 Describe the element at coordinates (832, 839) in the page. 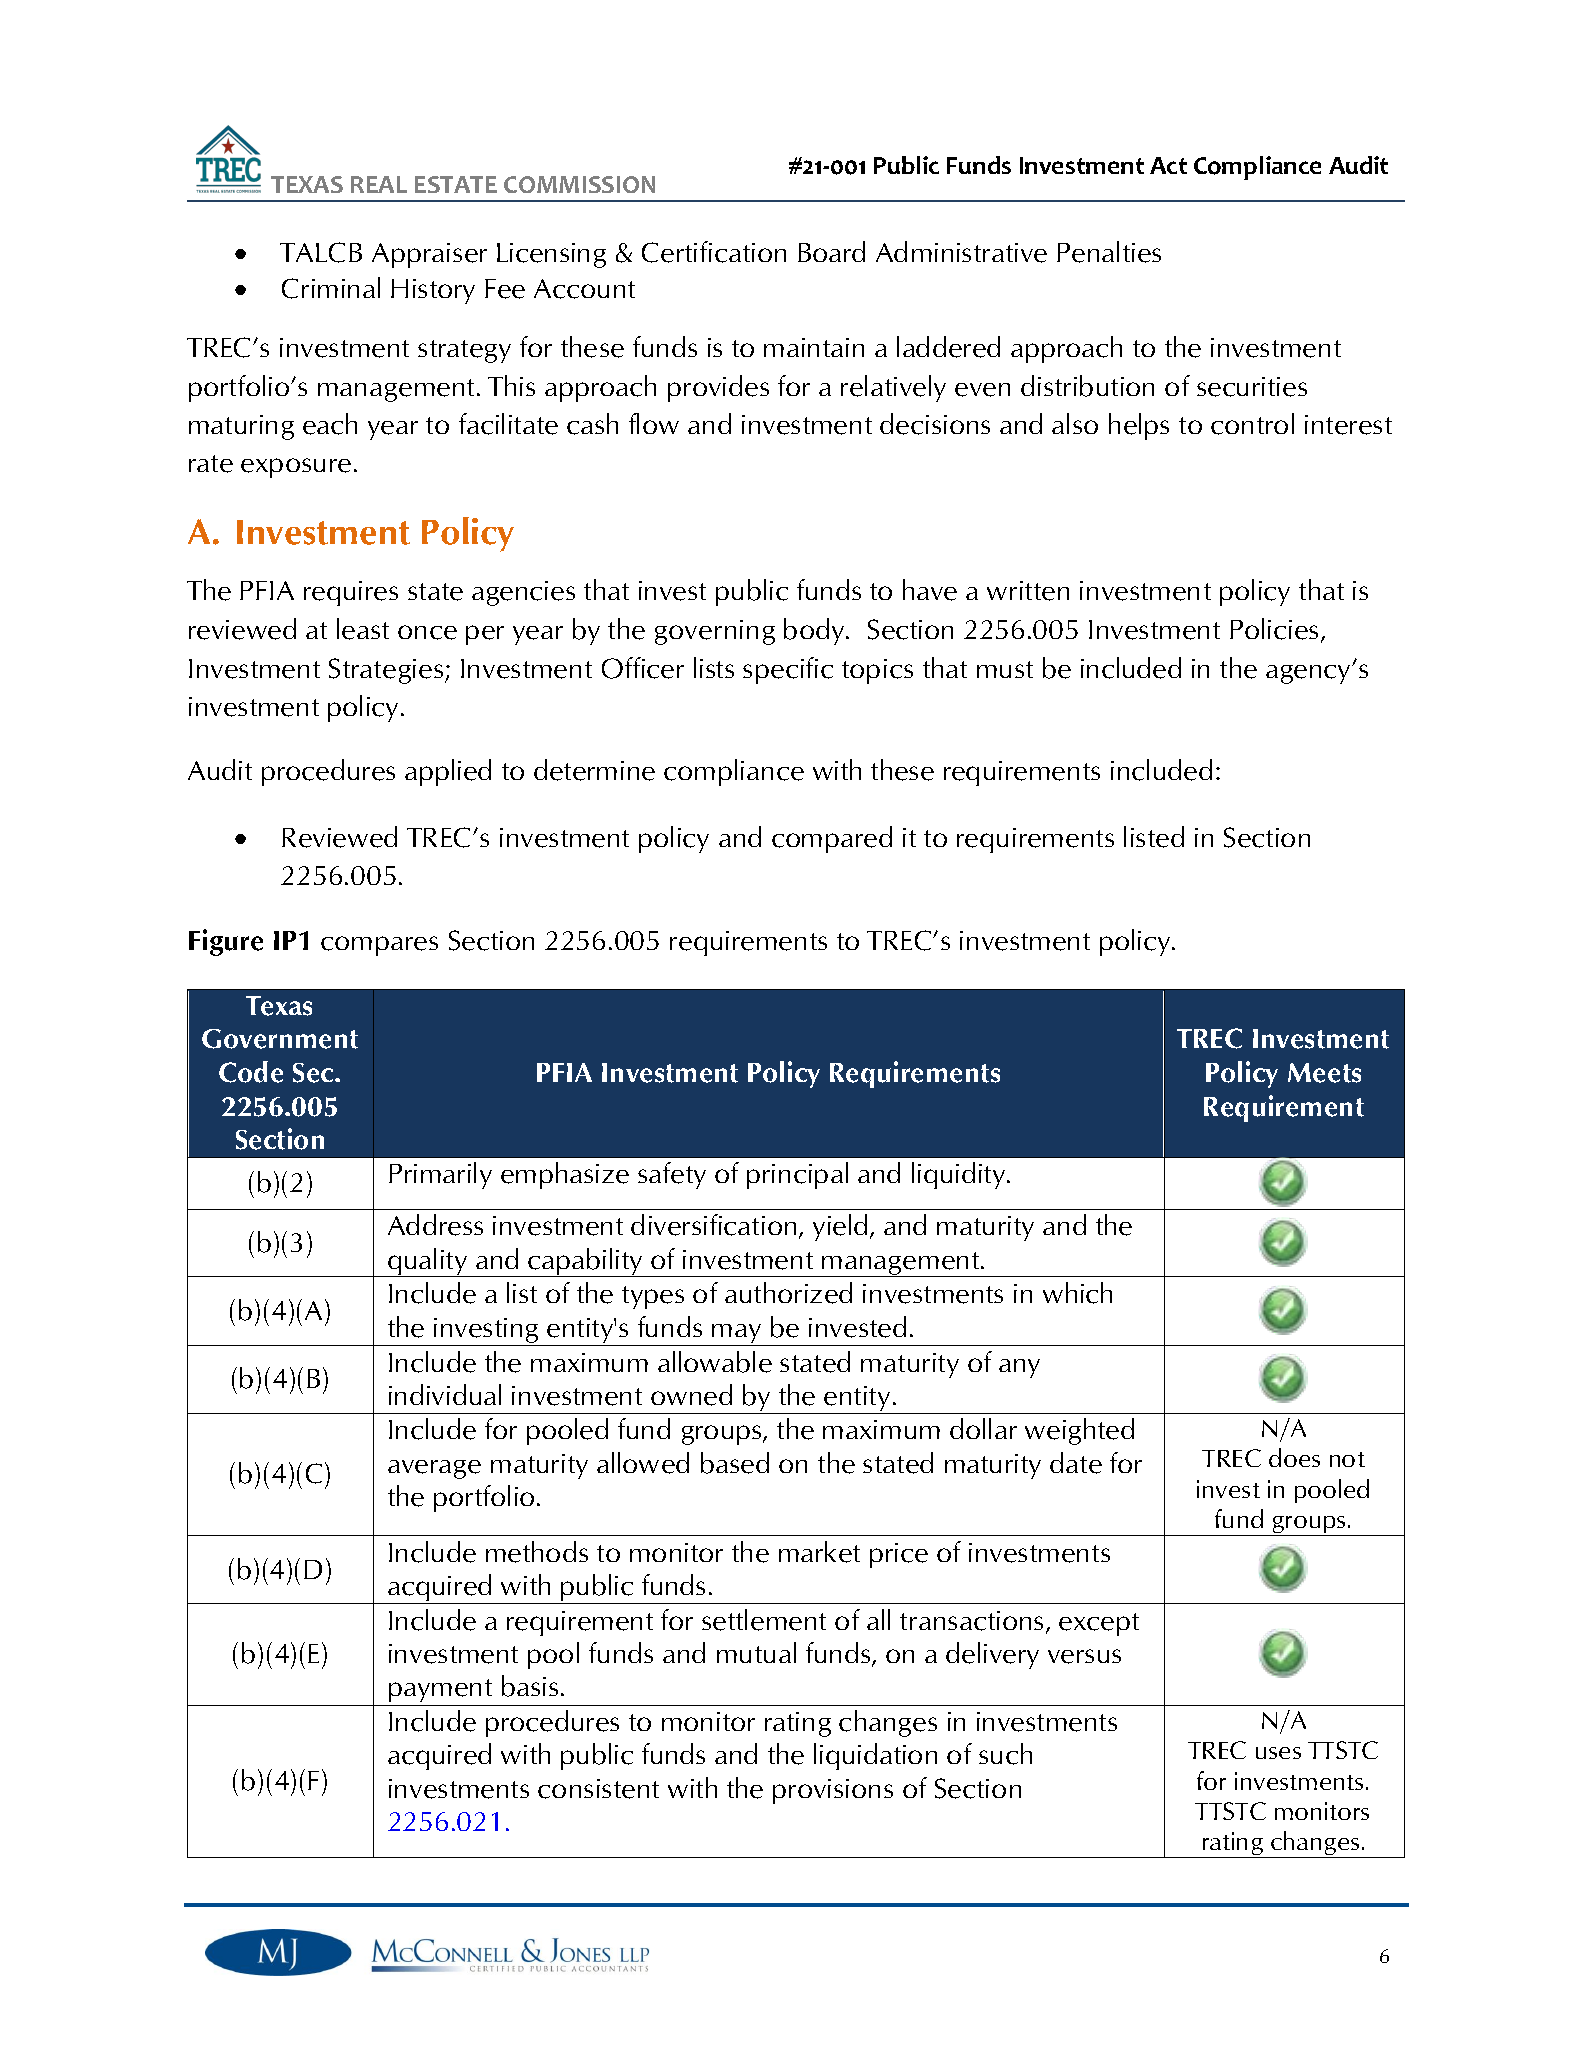

I see `compared` at that location.
